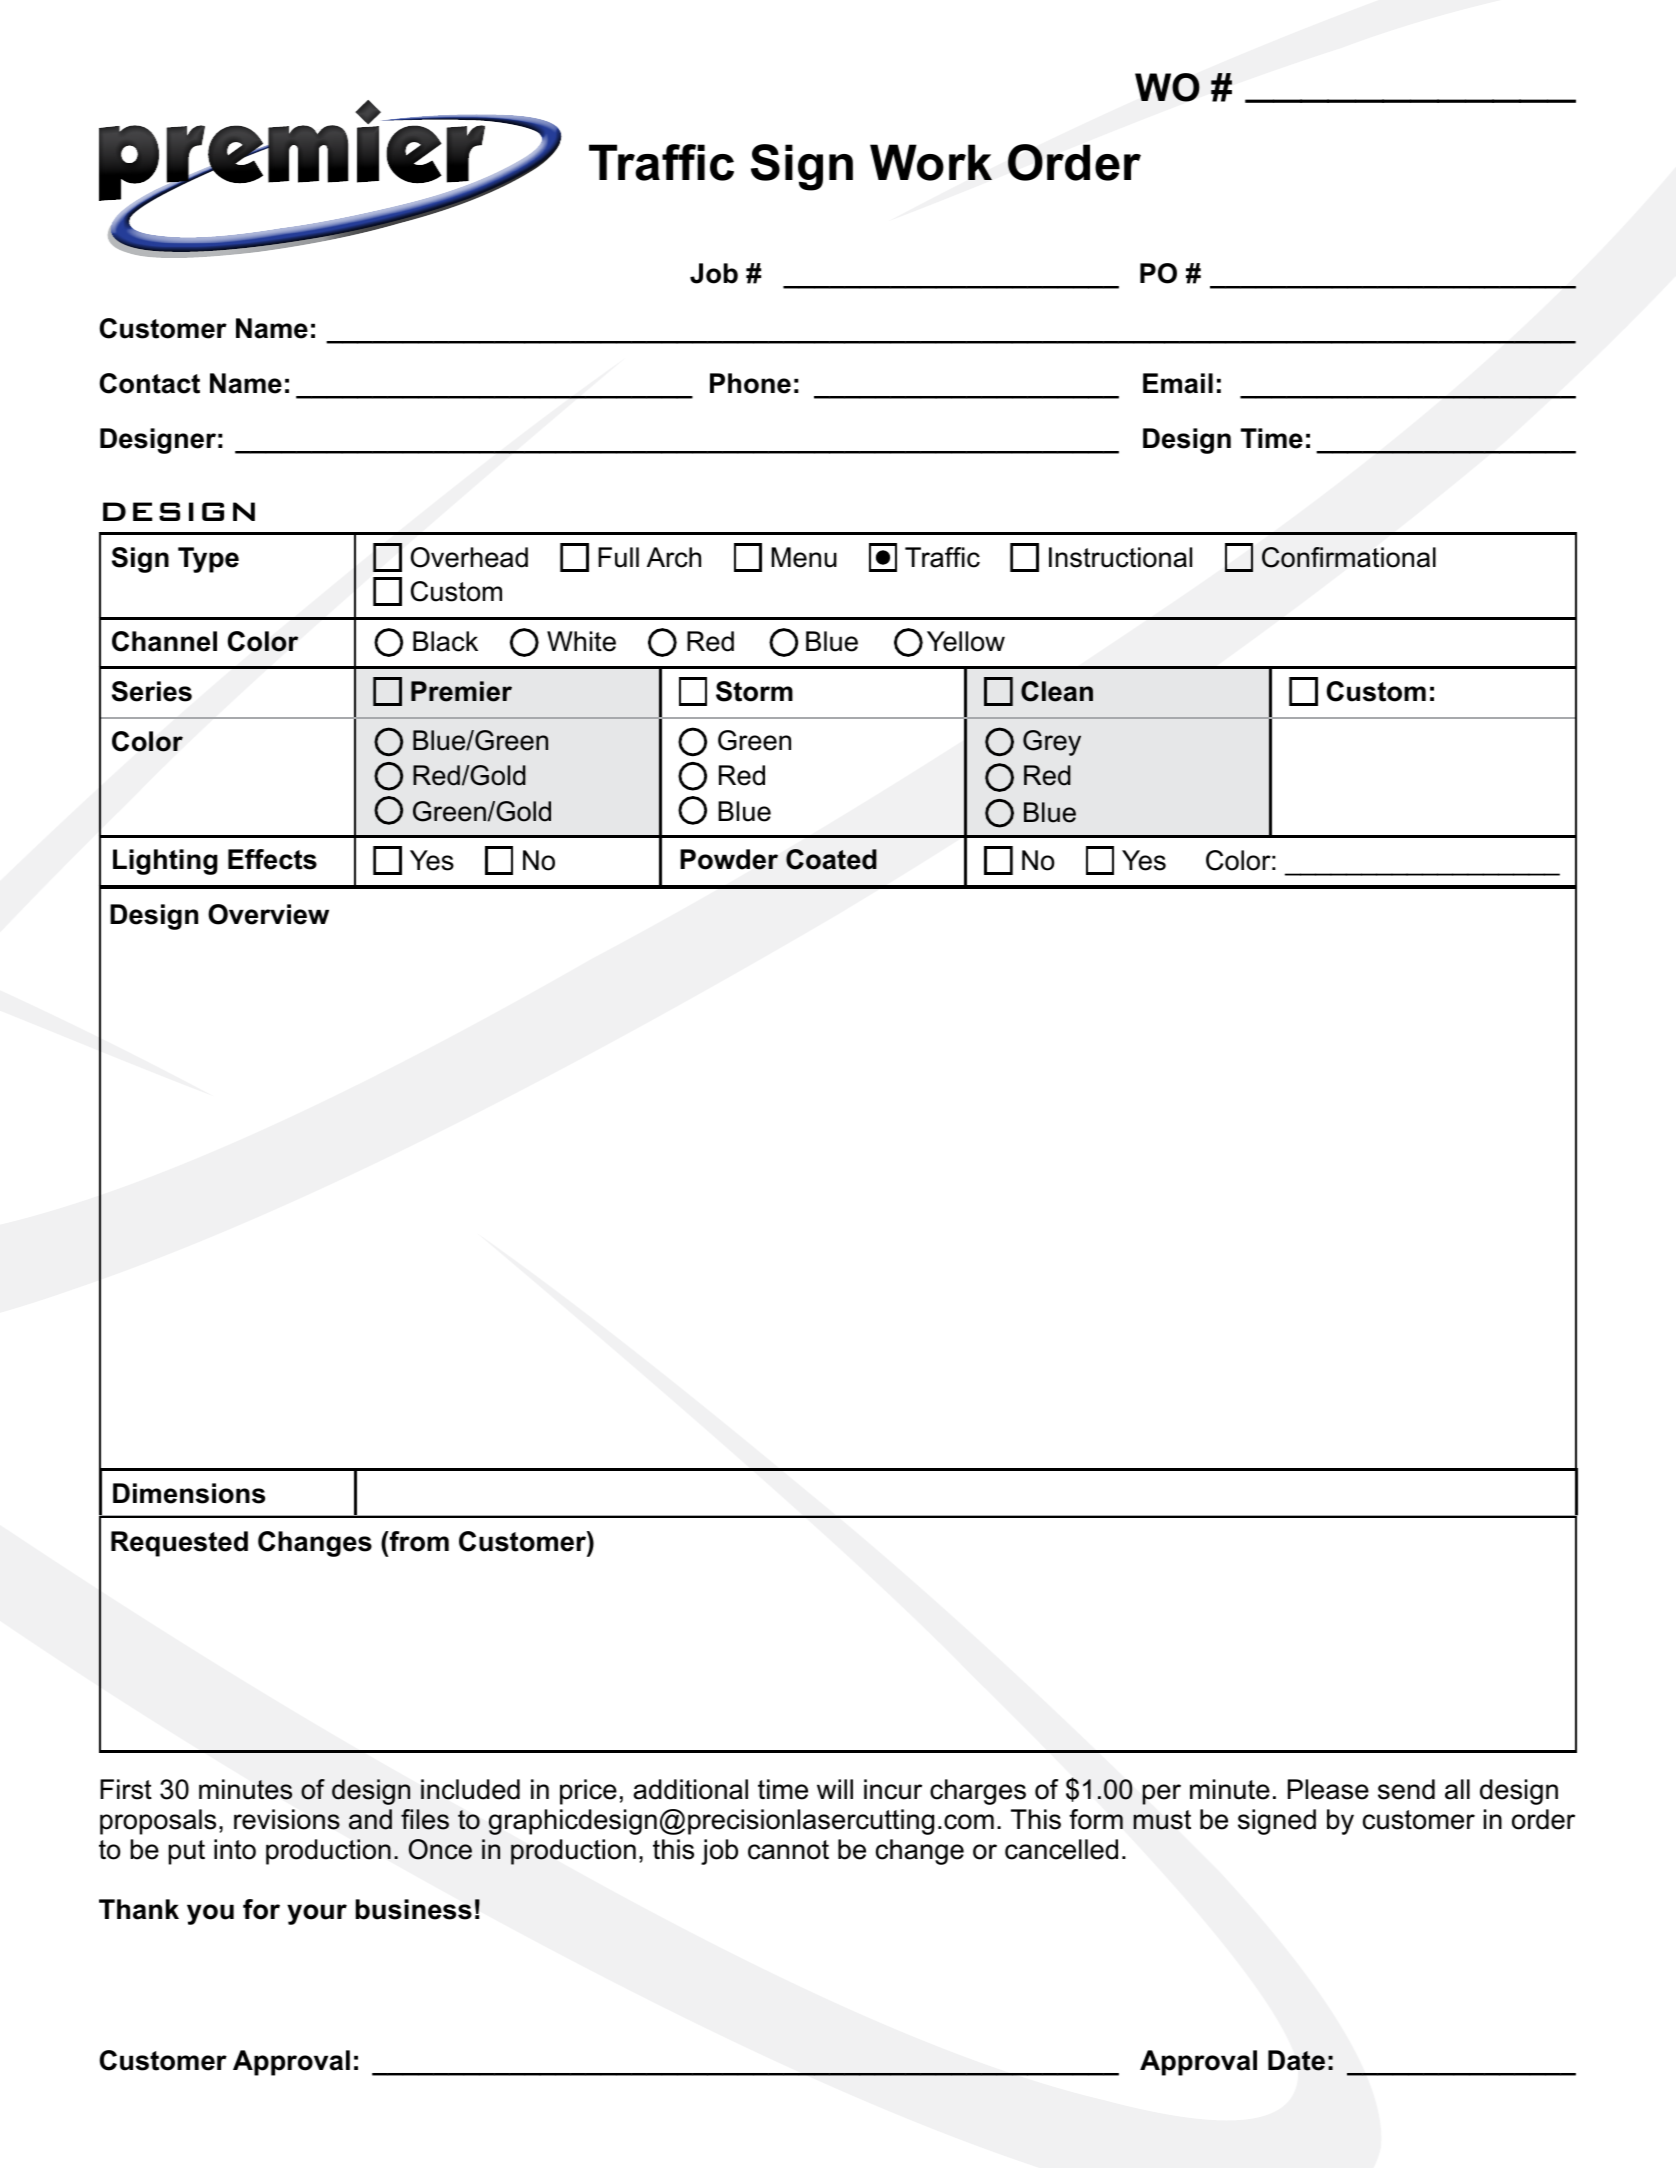 Image resolution: width=1676 pixels, height=2168 pixels. What do you see at coordinates (235, 1849) in the image?
I see `into` at bounding box center [235, 1849].
